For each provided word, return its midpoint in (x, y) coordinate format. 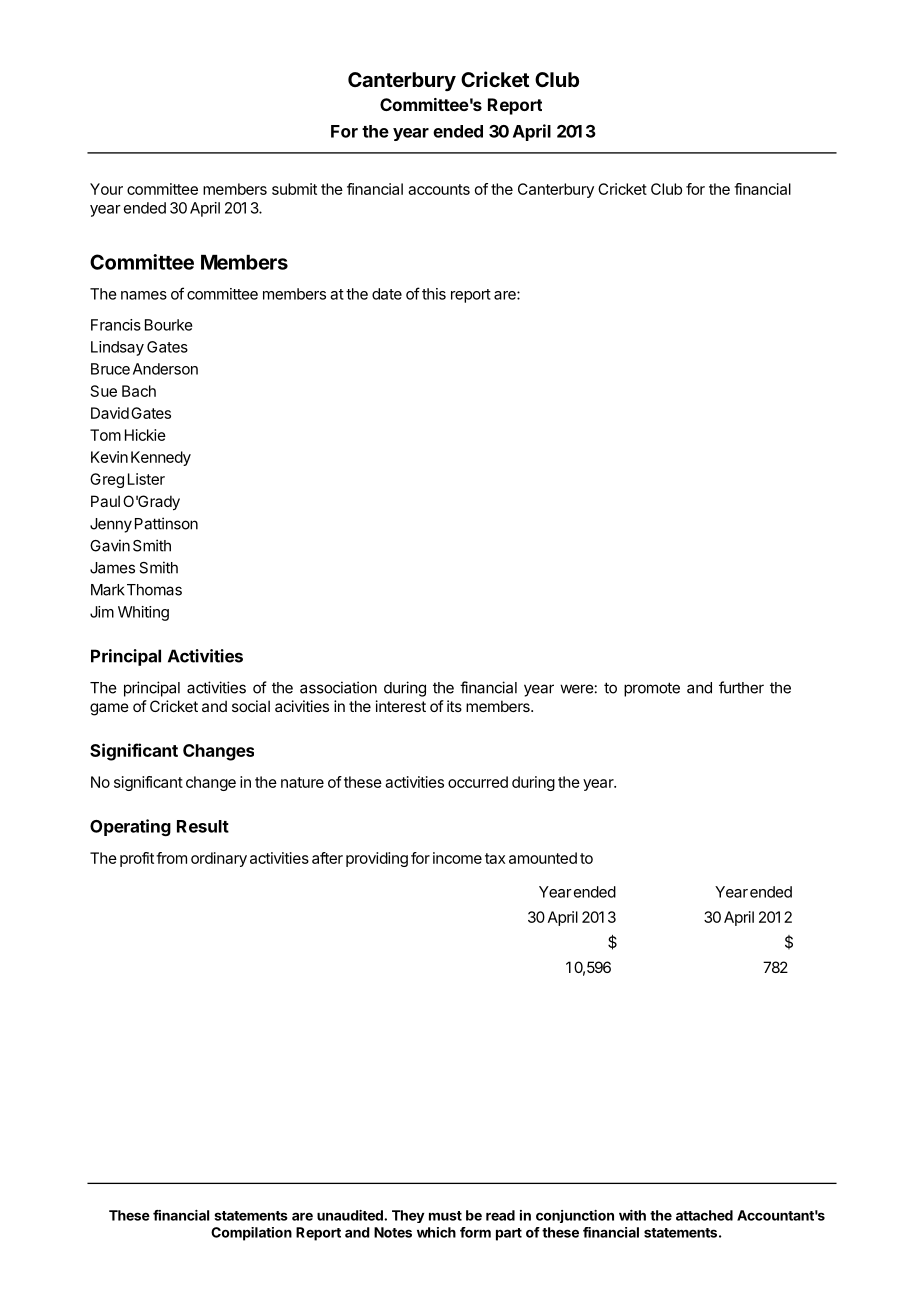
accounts (439, 189)
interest (401, 706)
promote (652, 689)
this (434, 294)
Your (106, 189)
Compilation (251, 1234)
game (109, 709)
